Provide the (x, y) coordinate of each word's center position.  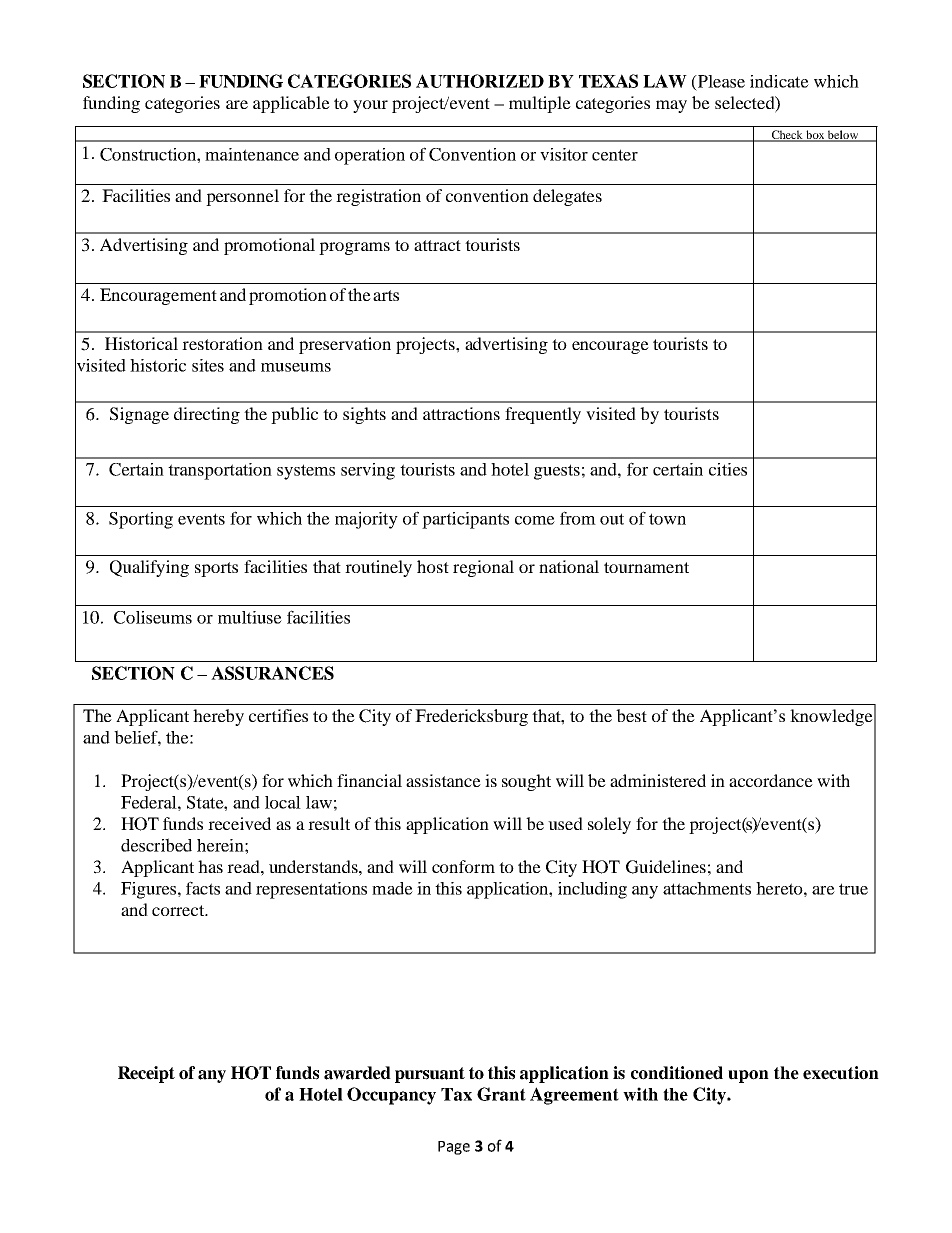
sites (208, 365)
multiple (540, 104)
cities (728, 469)
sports (216, 569)
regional (483, 568)
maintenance (252, 154)
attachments (707, 888)
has (210, 866)
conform (463, 866)
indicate (779, 81)
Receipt (146, 1074)
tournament (646, 567)
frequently (543, 415)
